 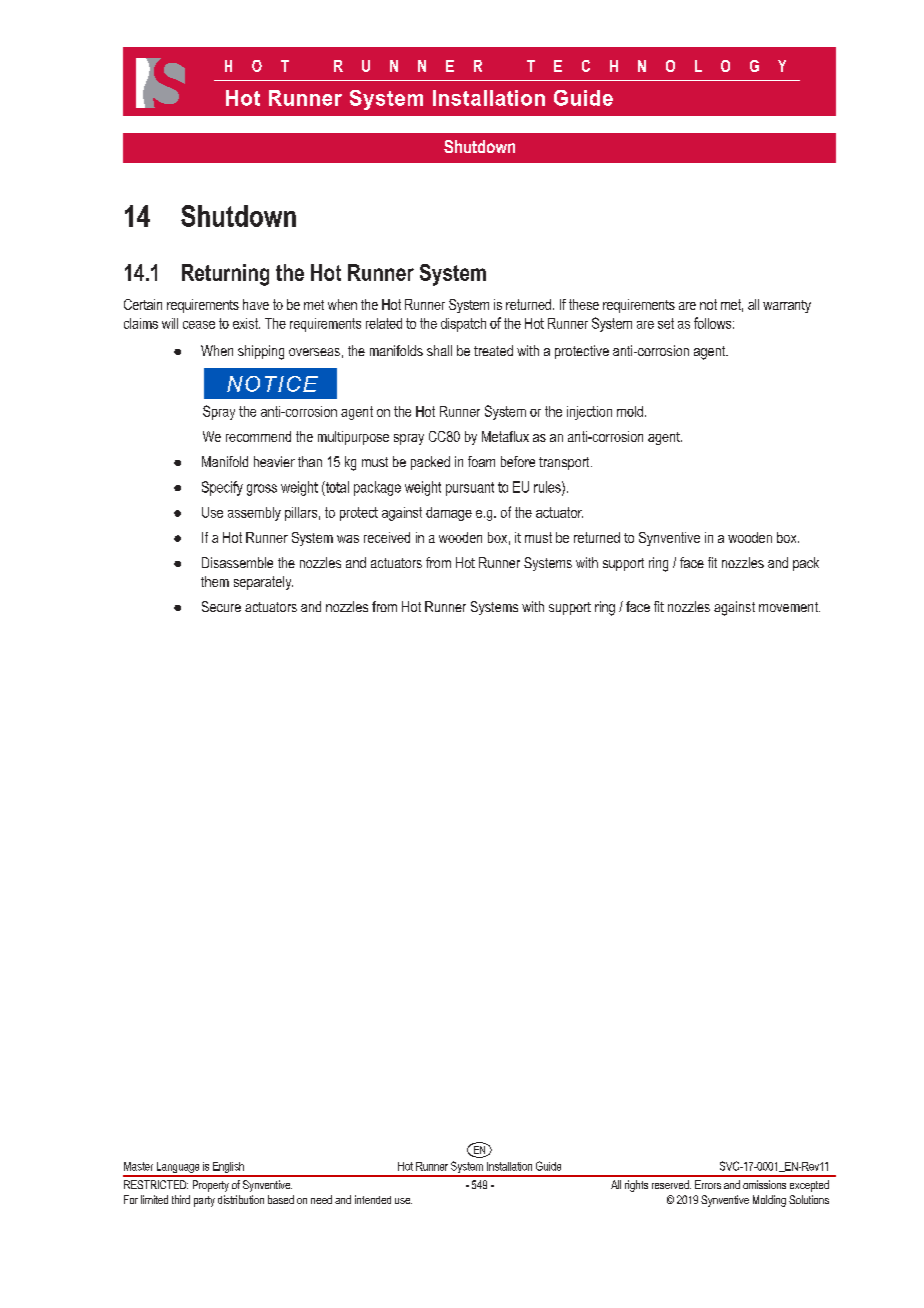 I want to click on dispatch, so click(x=463, y=325).
